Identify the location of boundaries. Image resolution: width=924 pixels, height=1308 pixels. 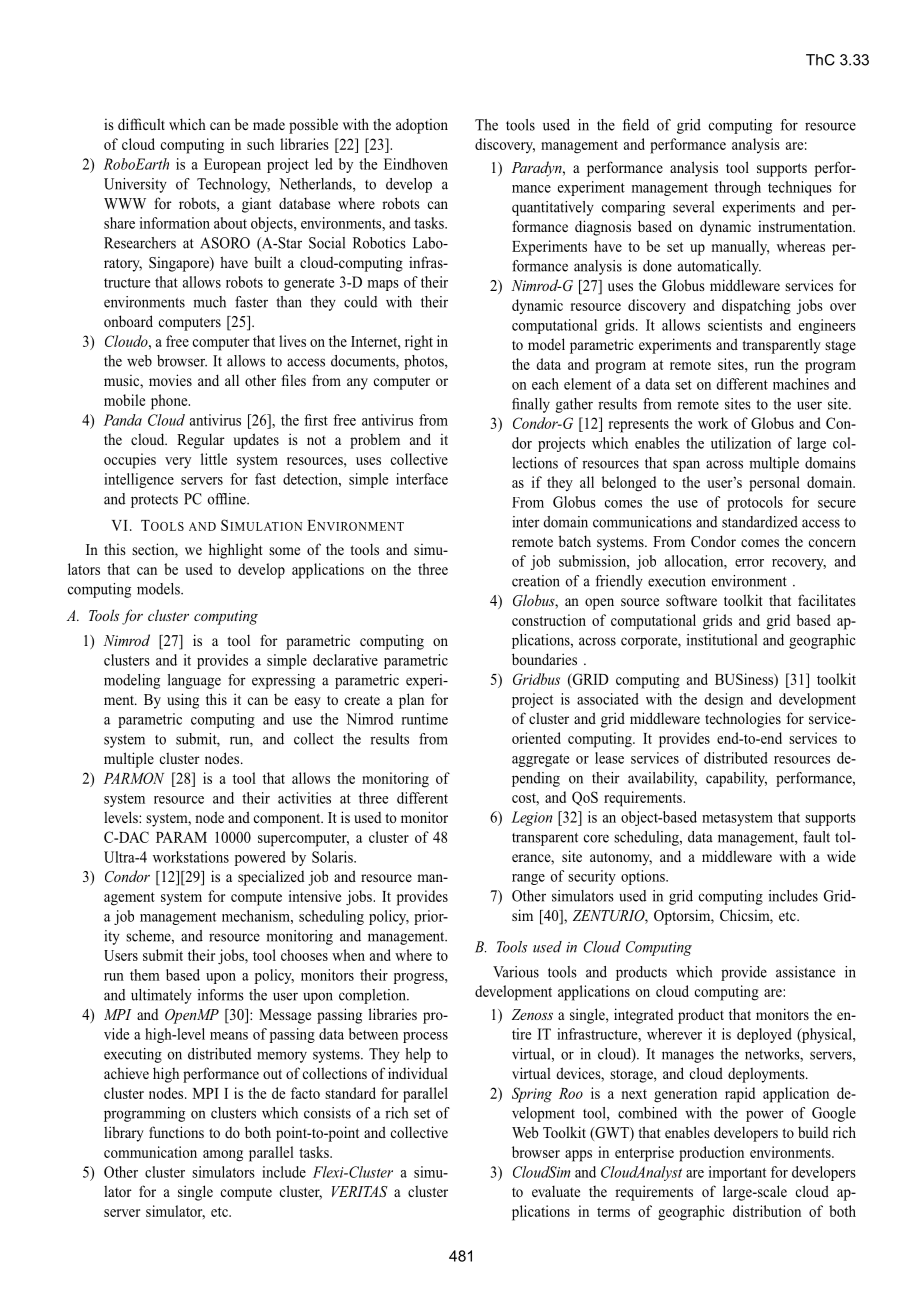
(544, 659).
